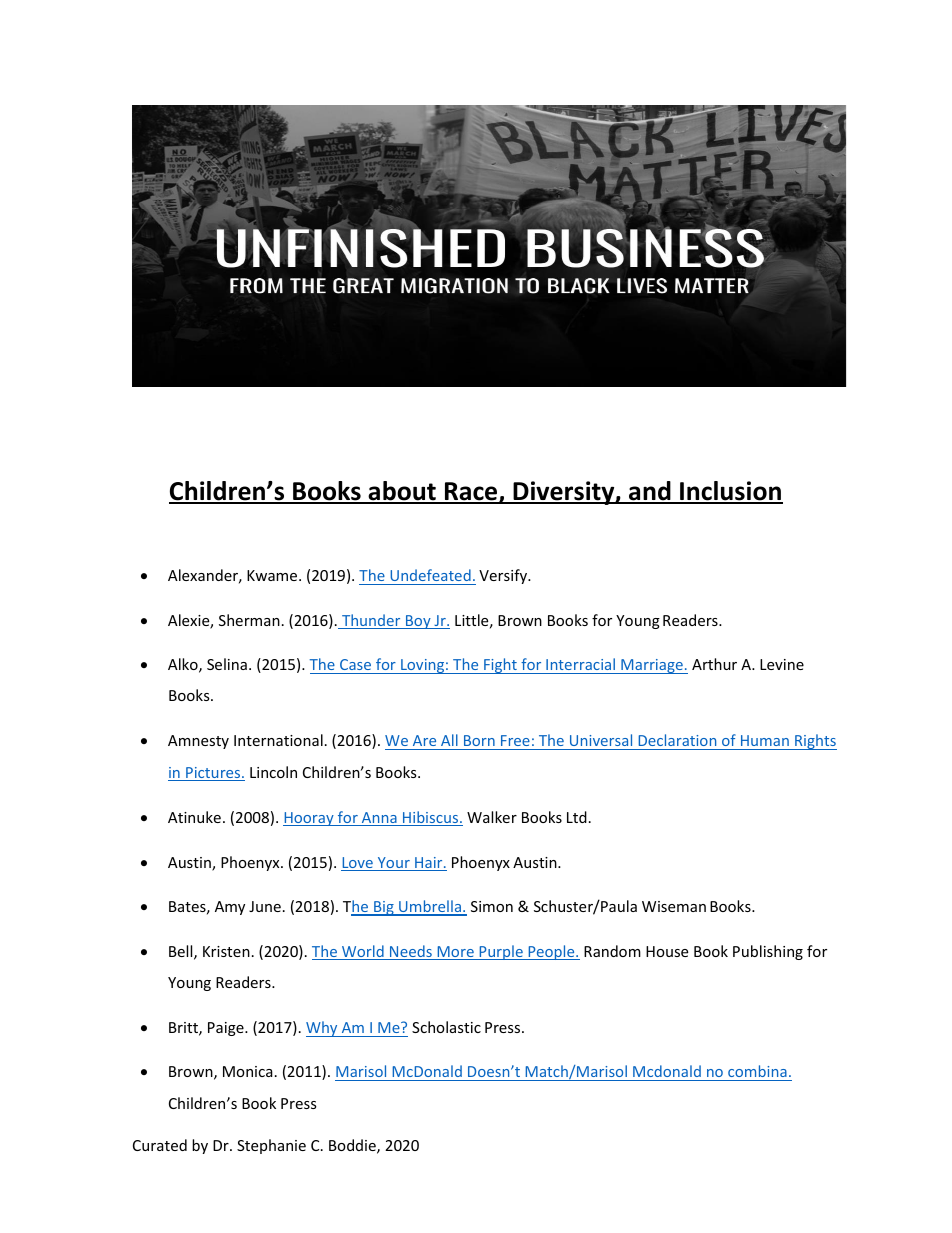 This screenshot has width=952, height=1233. What do you see at coordinates (309, 819) in the screenshot?
I see `Hooray` at bounding box center [309, 819].
